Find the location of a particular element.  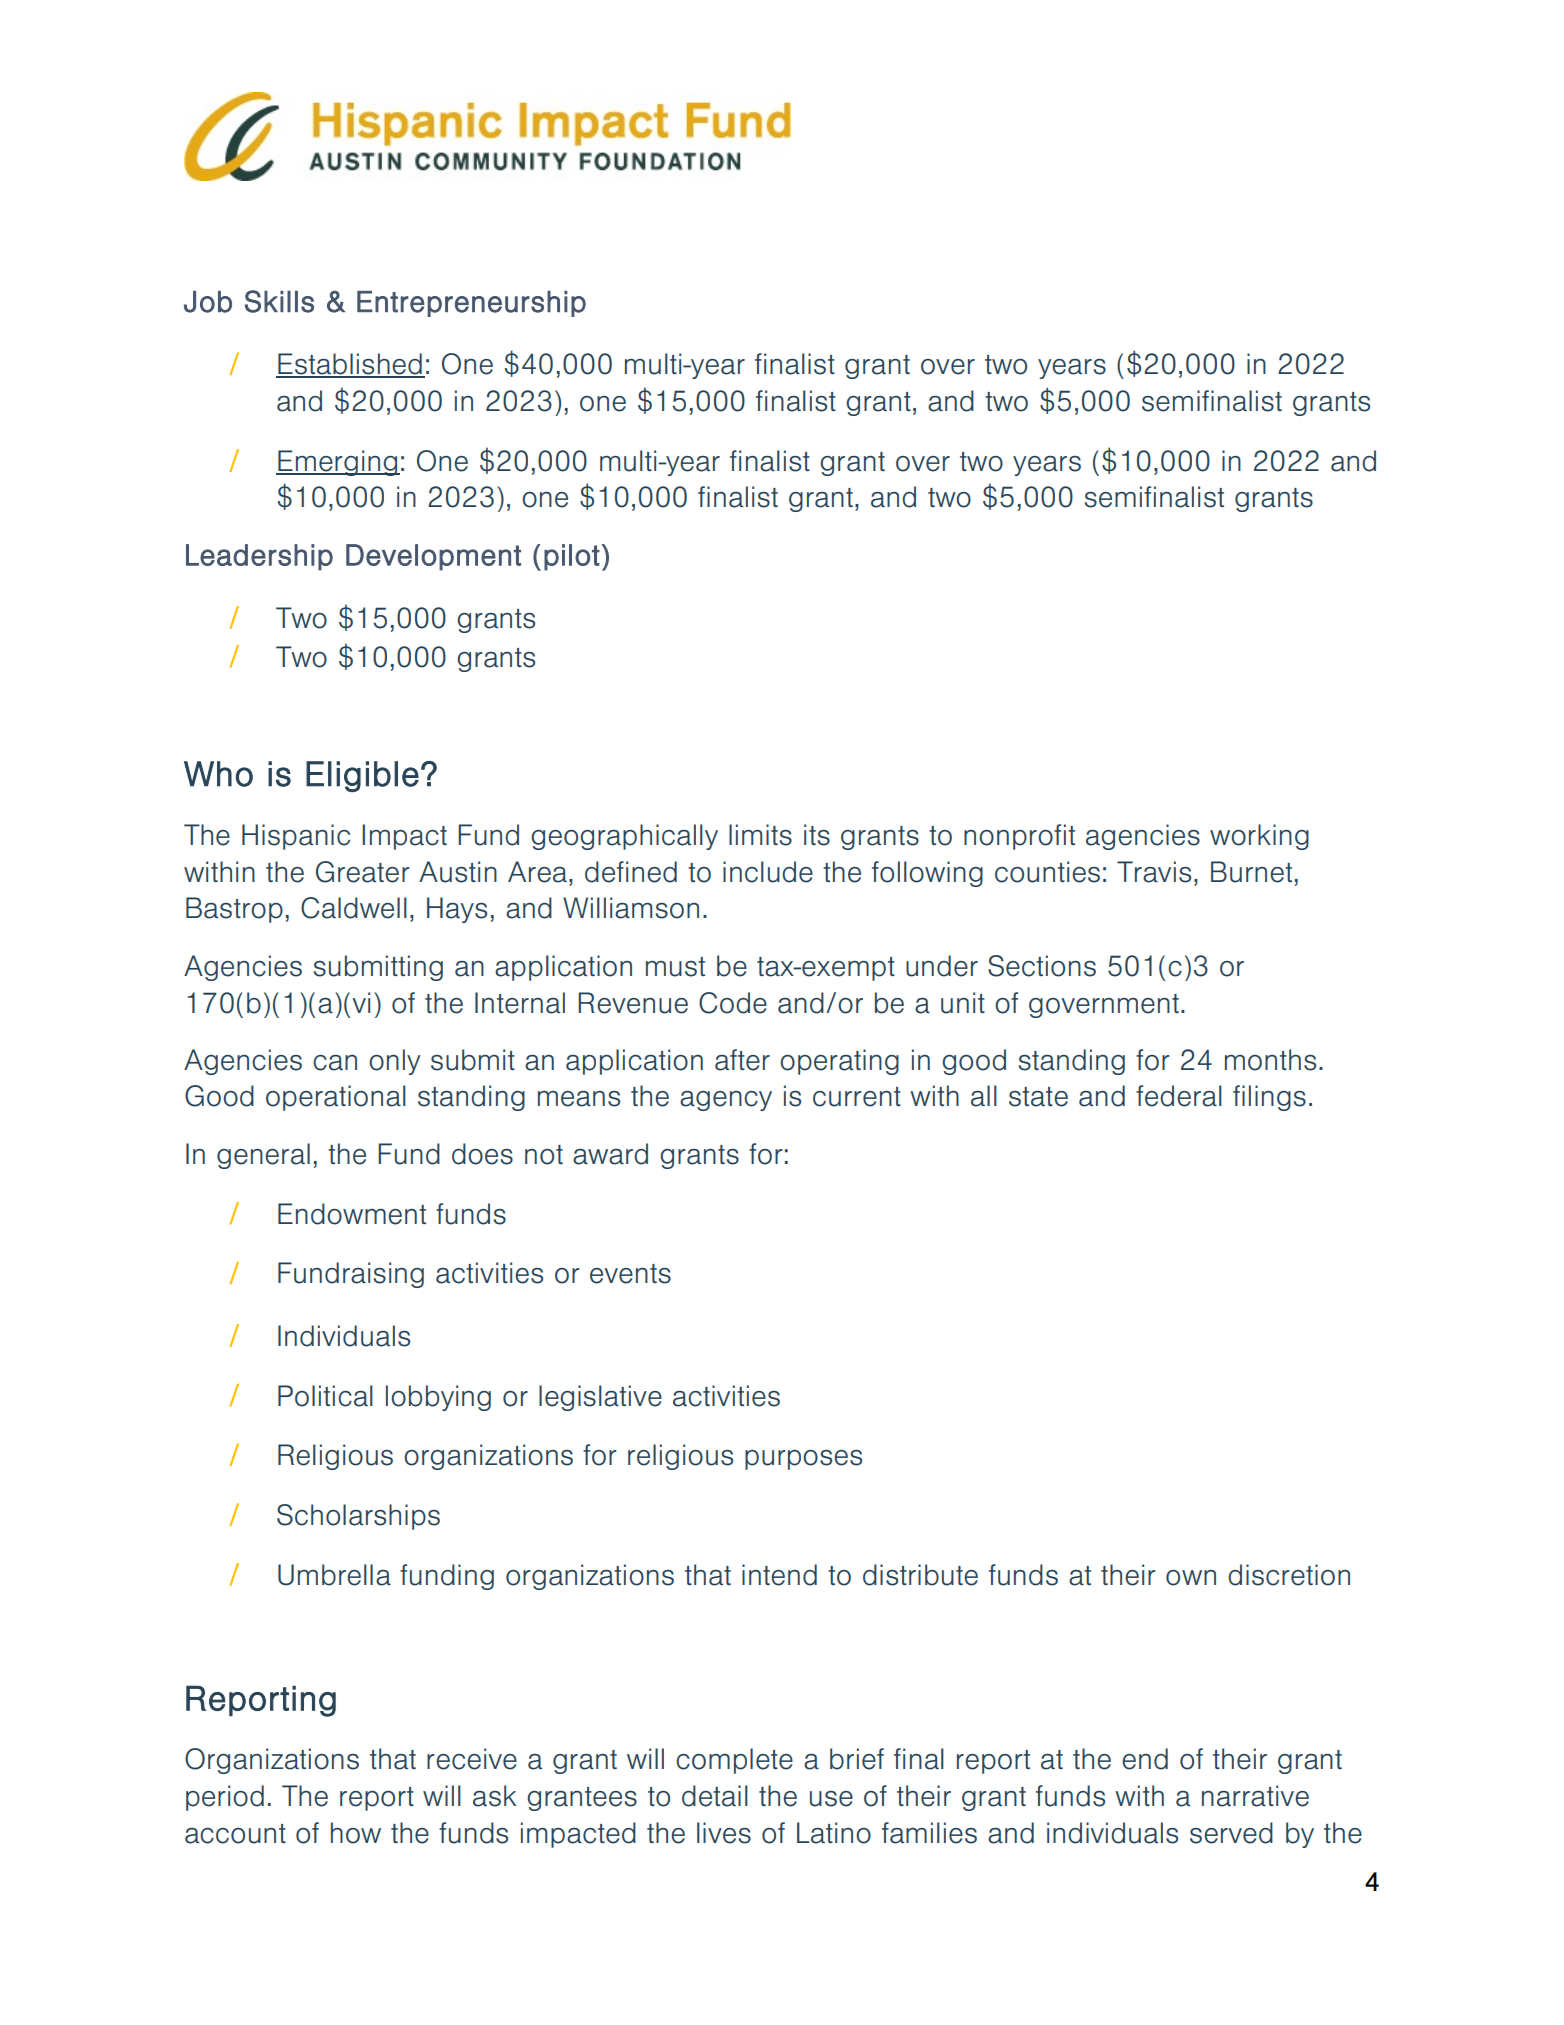

federal is located at coordinates (1179, 1096).
